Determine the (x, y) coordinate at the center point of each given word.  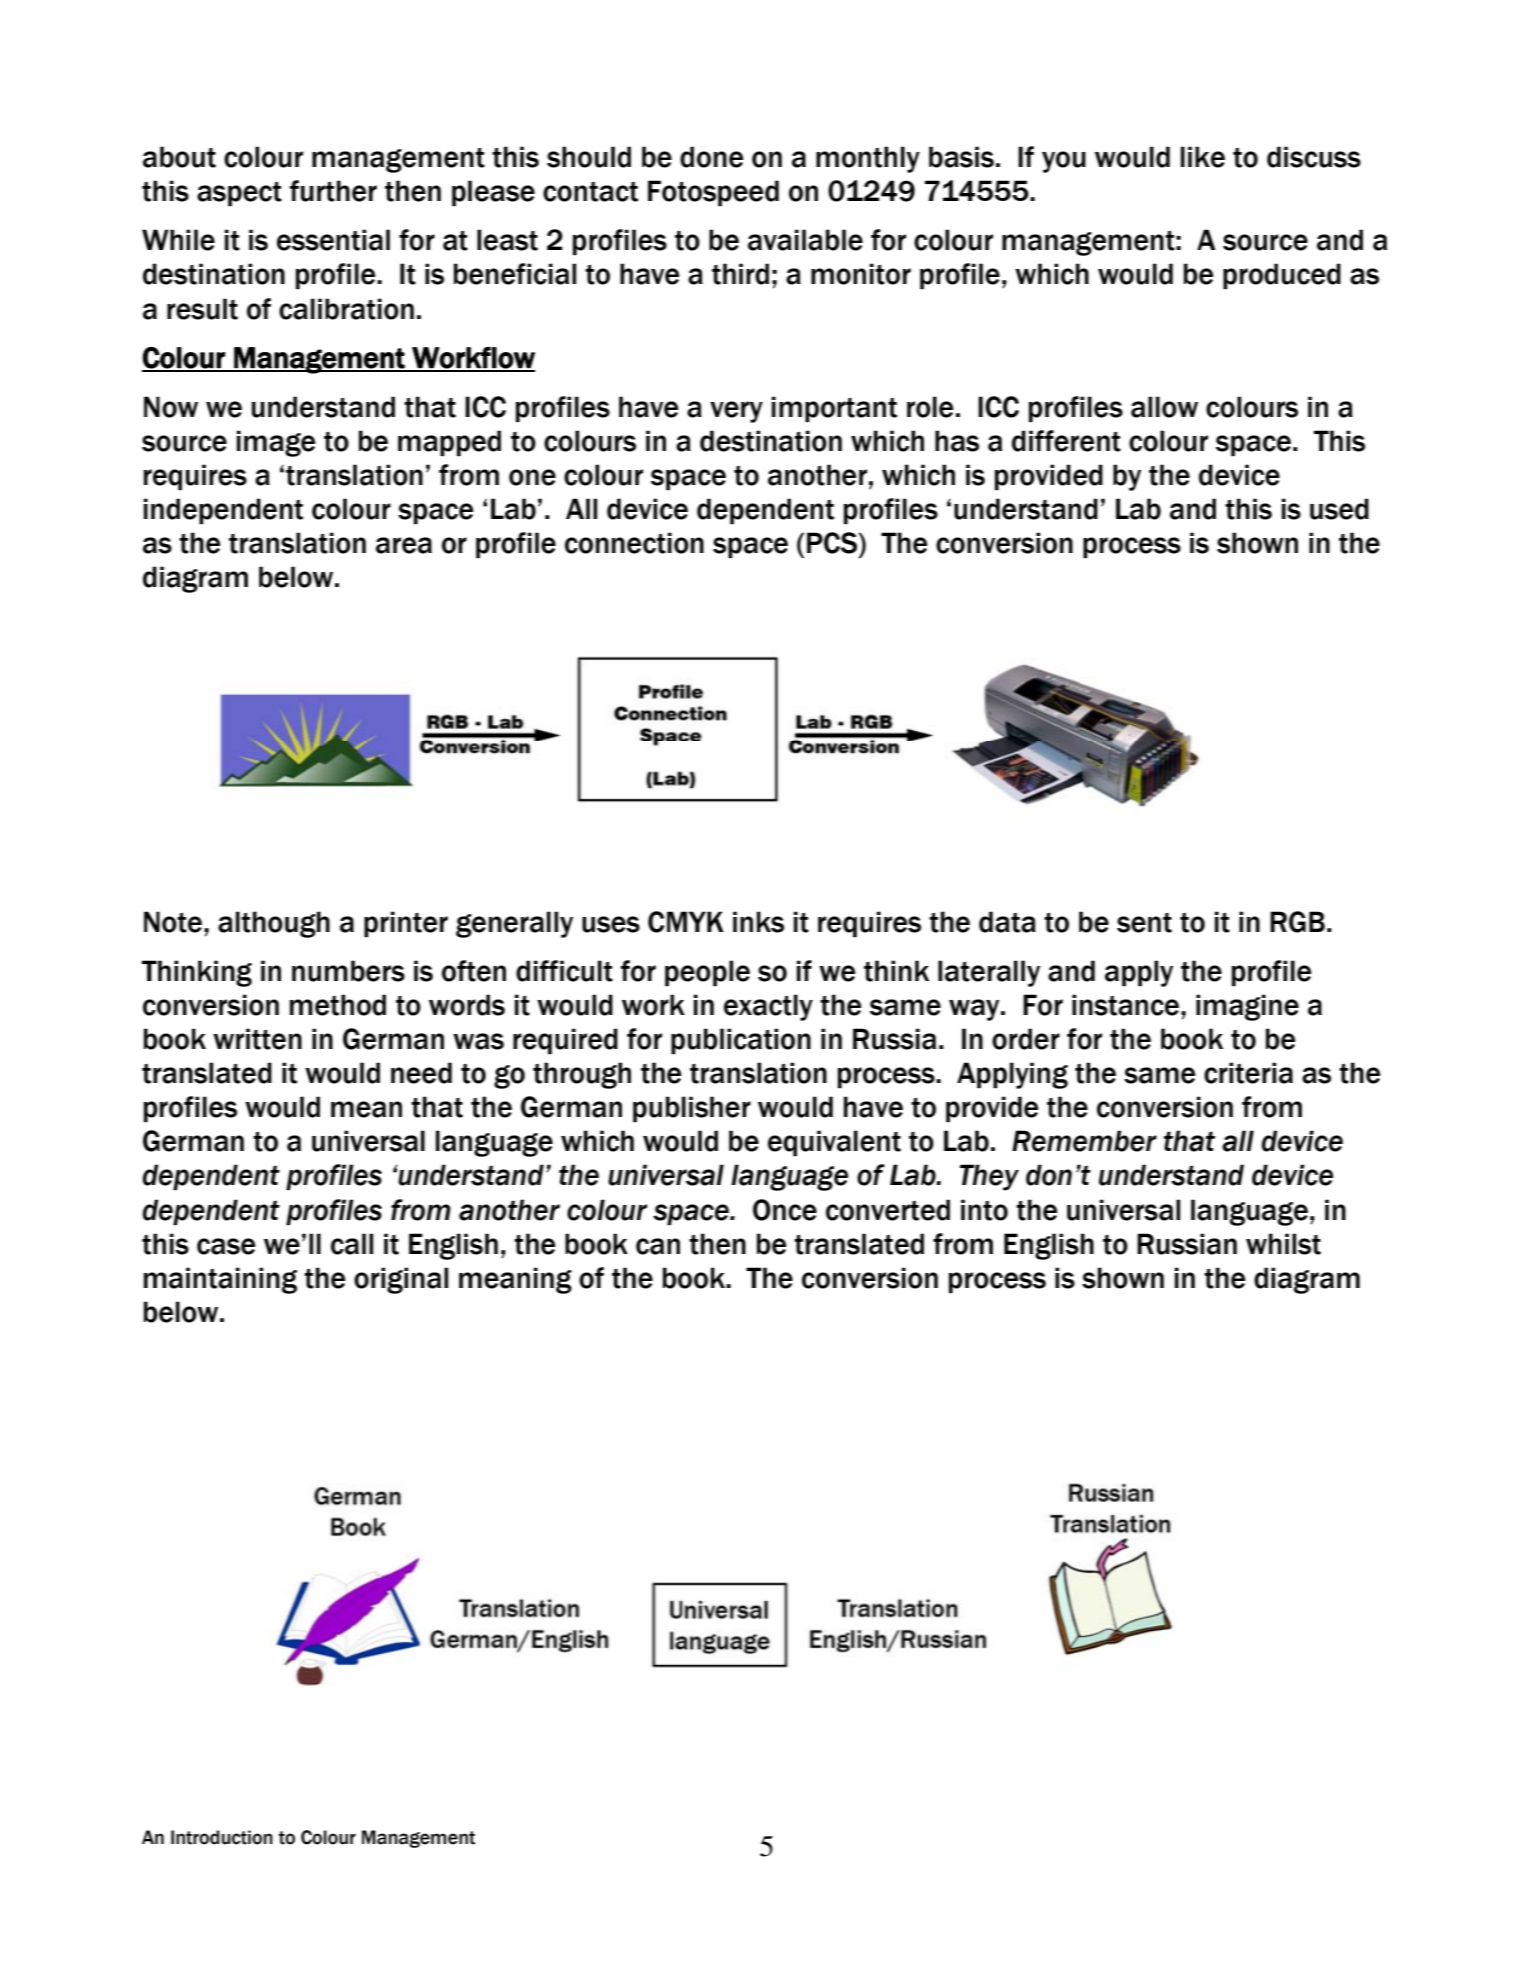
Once (785, 1210)
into (984, 1210)
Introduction (222, 1837)
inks (758, 922)
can (658, 1246)
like (1203, 157)
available (805, 240)
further (333, 191)
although (274, 924)
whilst (1283, 1244)
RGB (1297, 922)
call (352, 1244)
